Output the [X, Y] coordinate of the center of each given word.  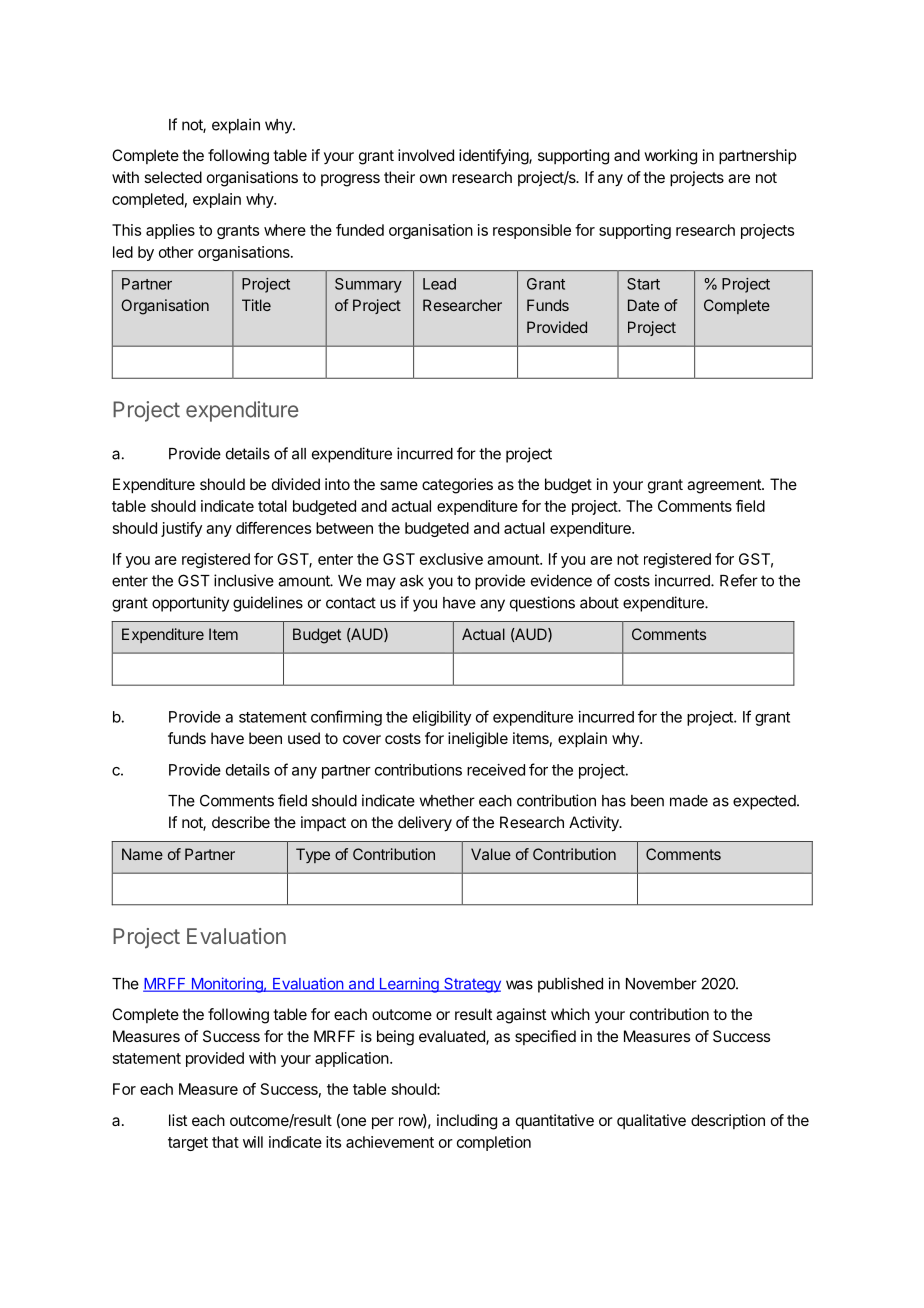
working [670, 157]
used [304, 738]
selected [173, 177]
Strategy [471, 985]
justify [181, 529]
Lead [439, 284]
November [661, 984]
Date [643, 305]
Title [256, 305]
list [178, 1120]
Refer [739, 580]
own [433, 178]
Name [142, 854]
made [689, 801]
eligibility [442, 718]
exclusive [451, 559]
